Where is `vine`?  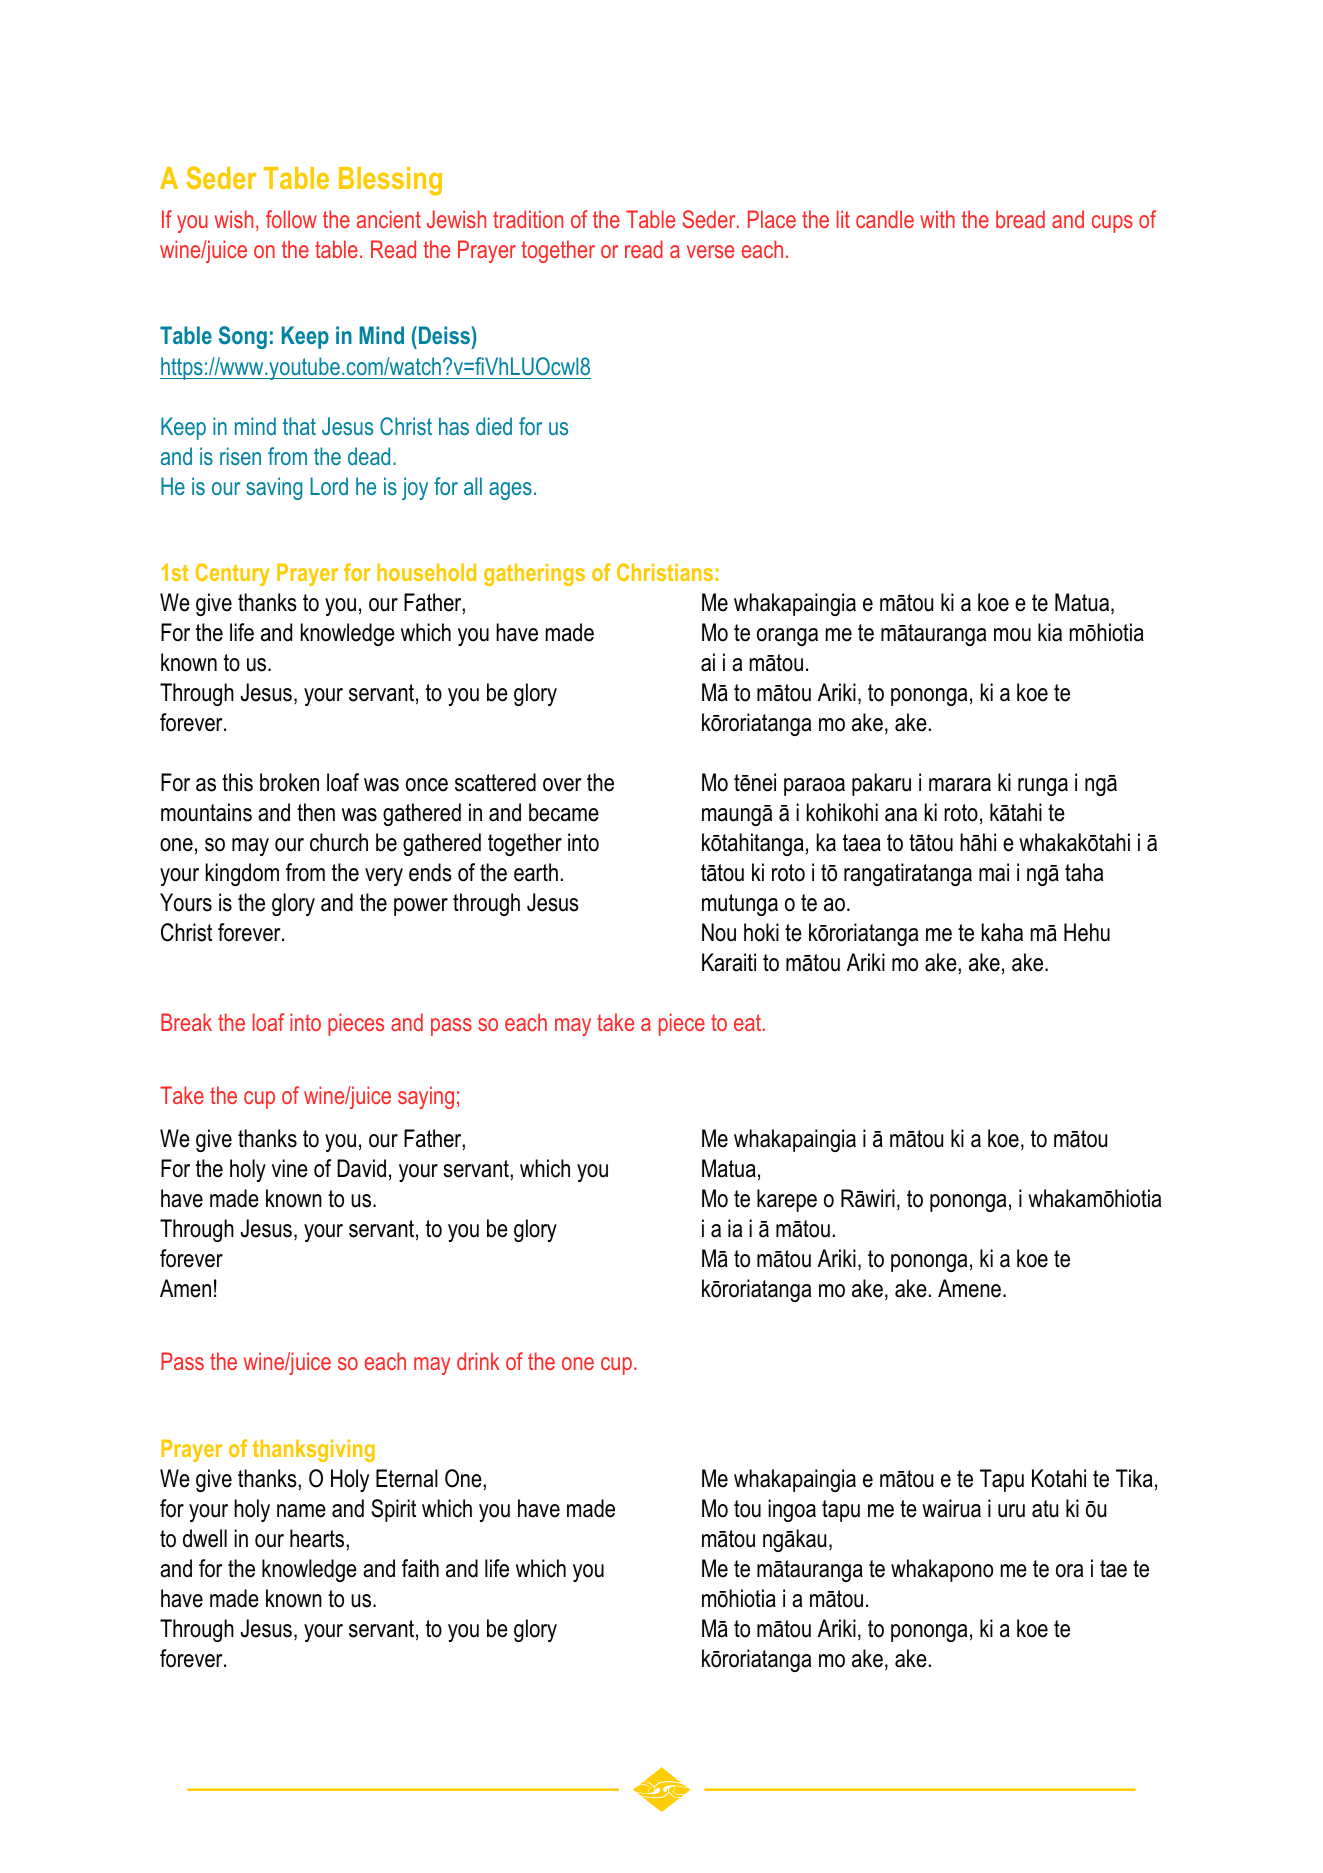
vine is located at coordinates (290, 1168).
